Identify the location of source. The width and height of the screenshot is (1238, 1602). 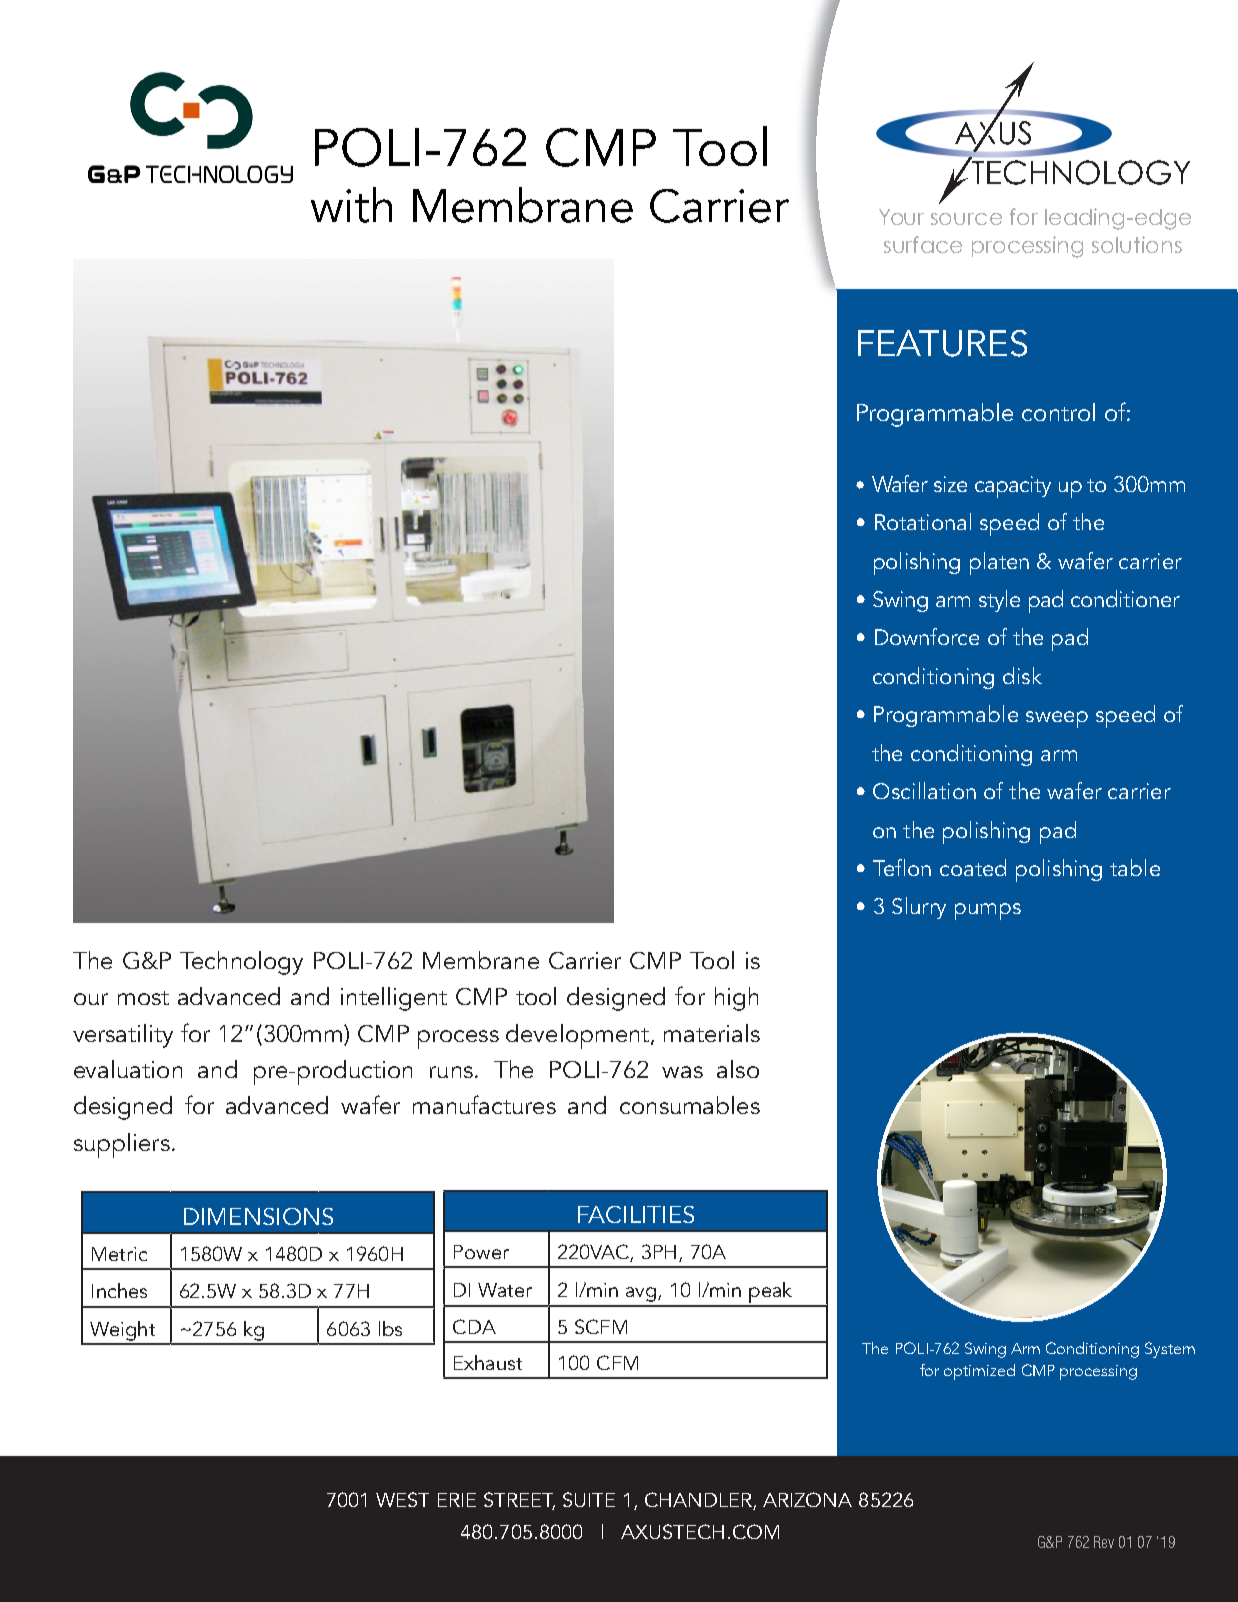
(966, 219).
